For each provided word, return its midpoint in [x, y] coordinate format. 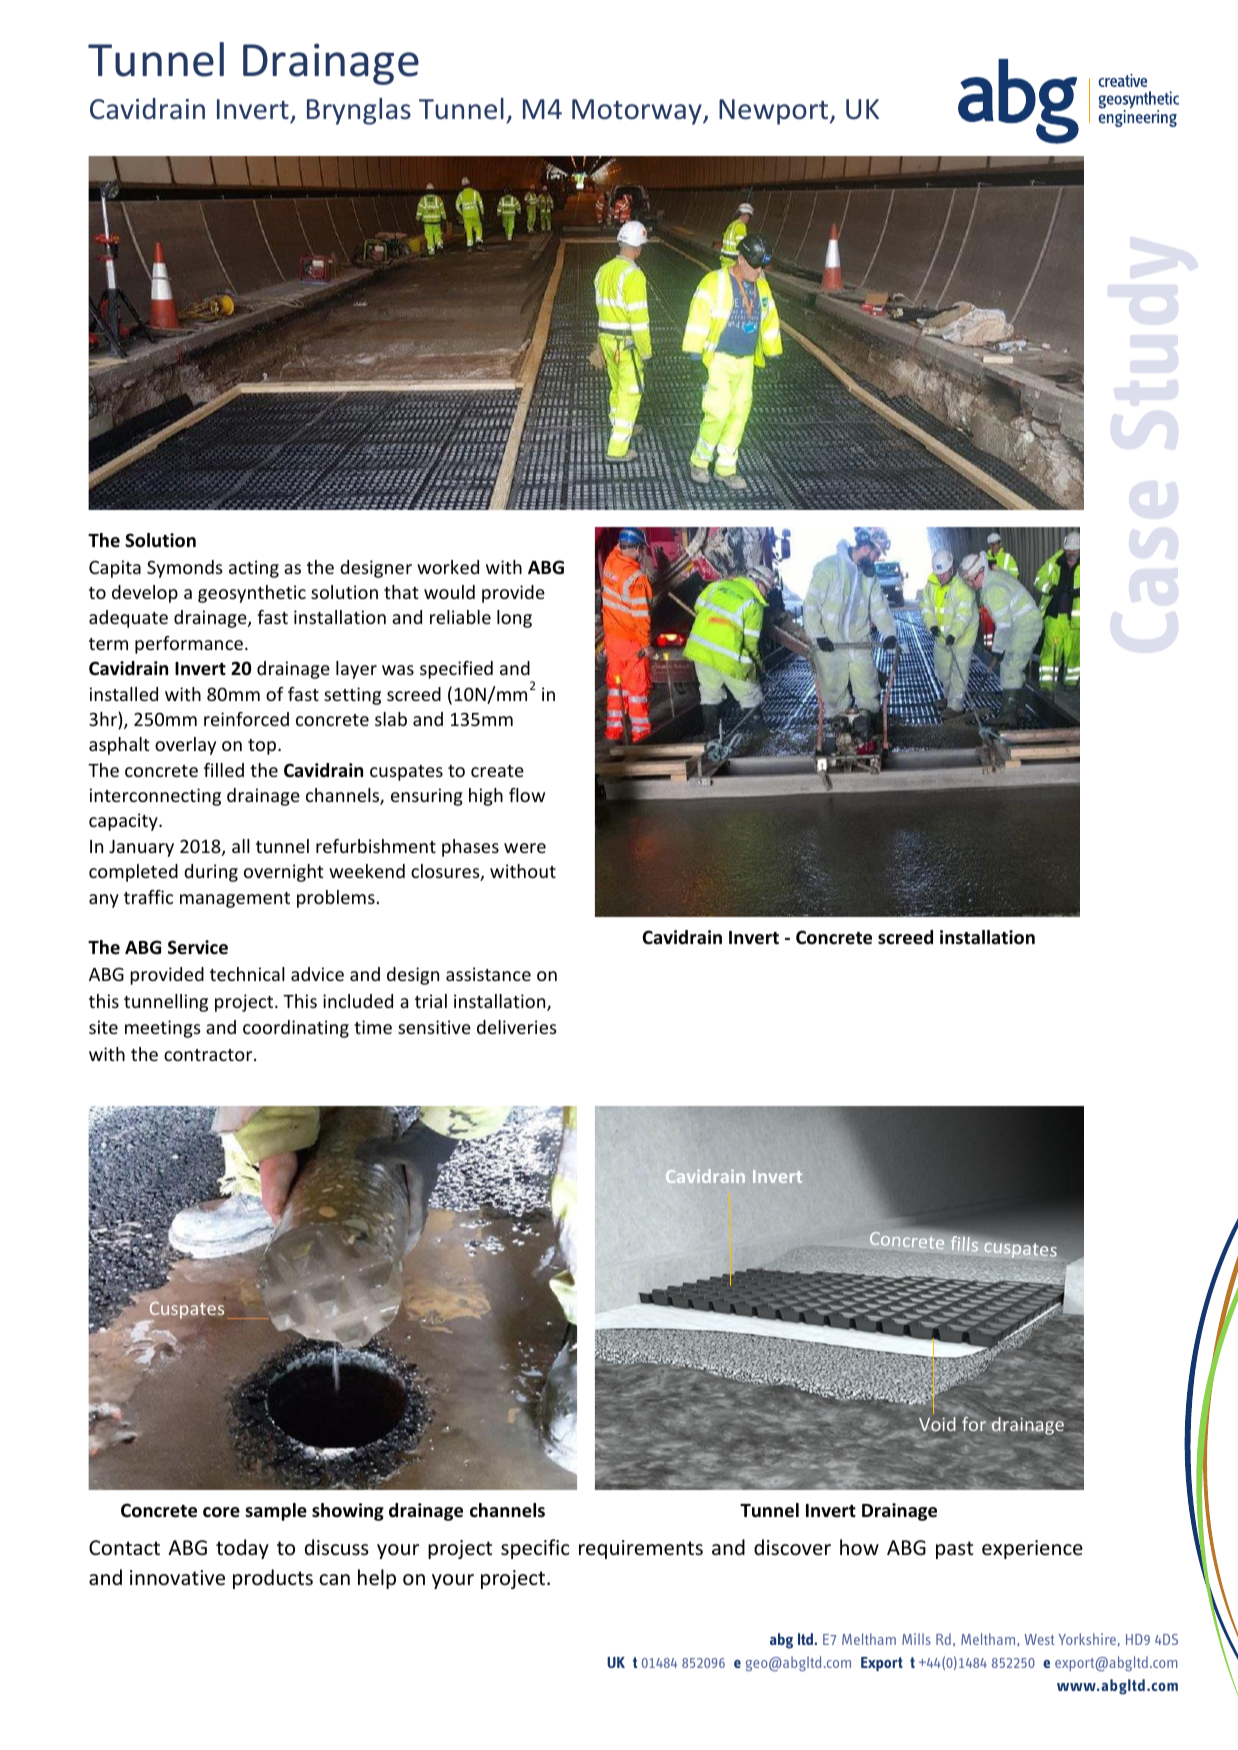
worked [448, 567]
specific [535, 1549]
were [525, 848]
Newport [775, 112]
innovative [177, 1578]
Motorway [638, 112]
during [211, 873]
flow [527, 795]
